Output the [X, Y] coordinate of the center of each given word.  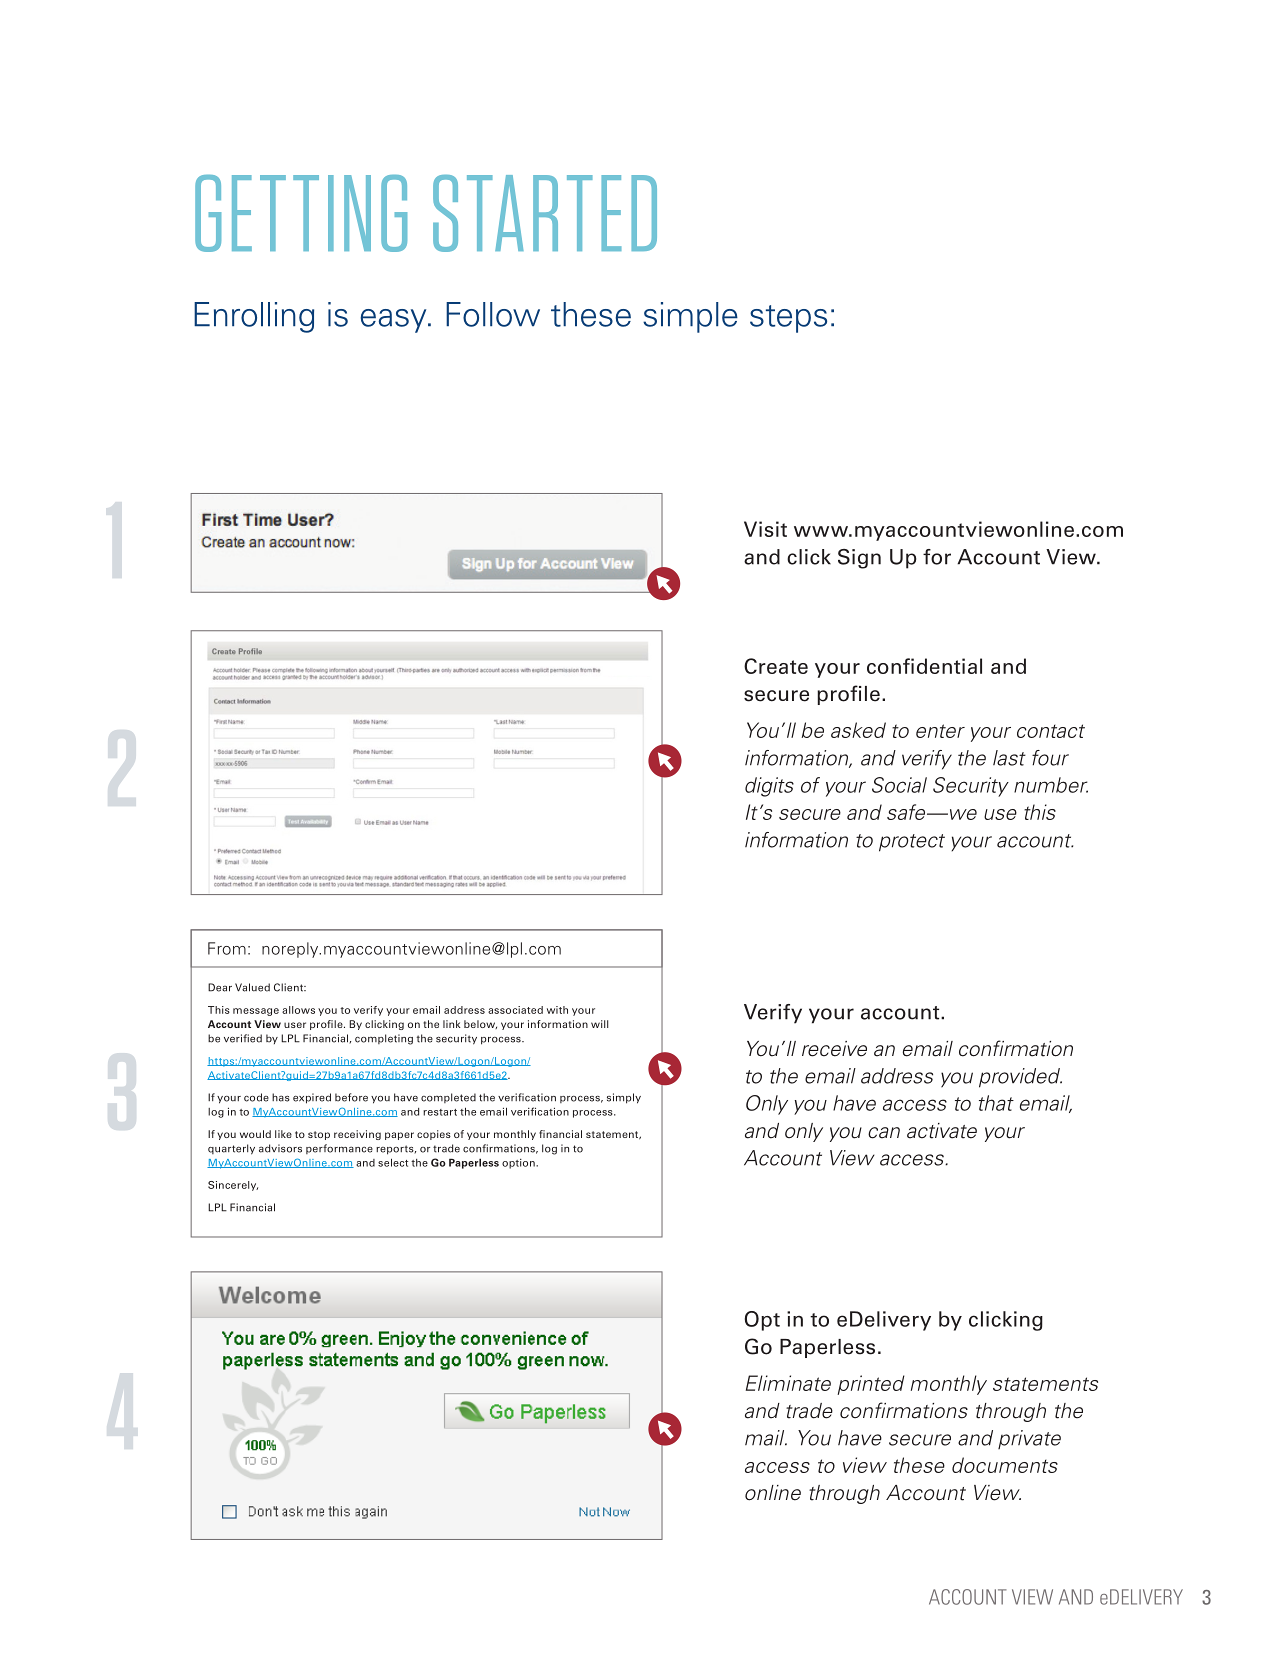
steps [788, 319]
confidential [924, 666]
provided [1020, 1078]
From [227, 948]
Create [776, 666]
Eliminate [788, 1383]
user [295, 1025]
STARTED [545, 213]
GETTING [301, 213]
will [599, 1024]
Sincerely [233, 1186]
